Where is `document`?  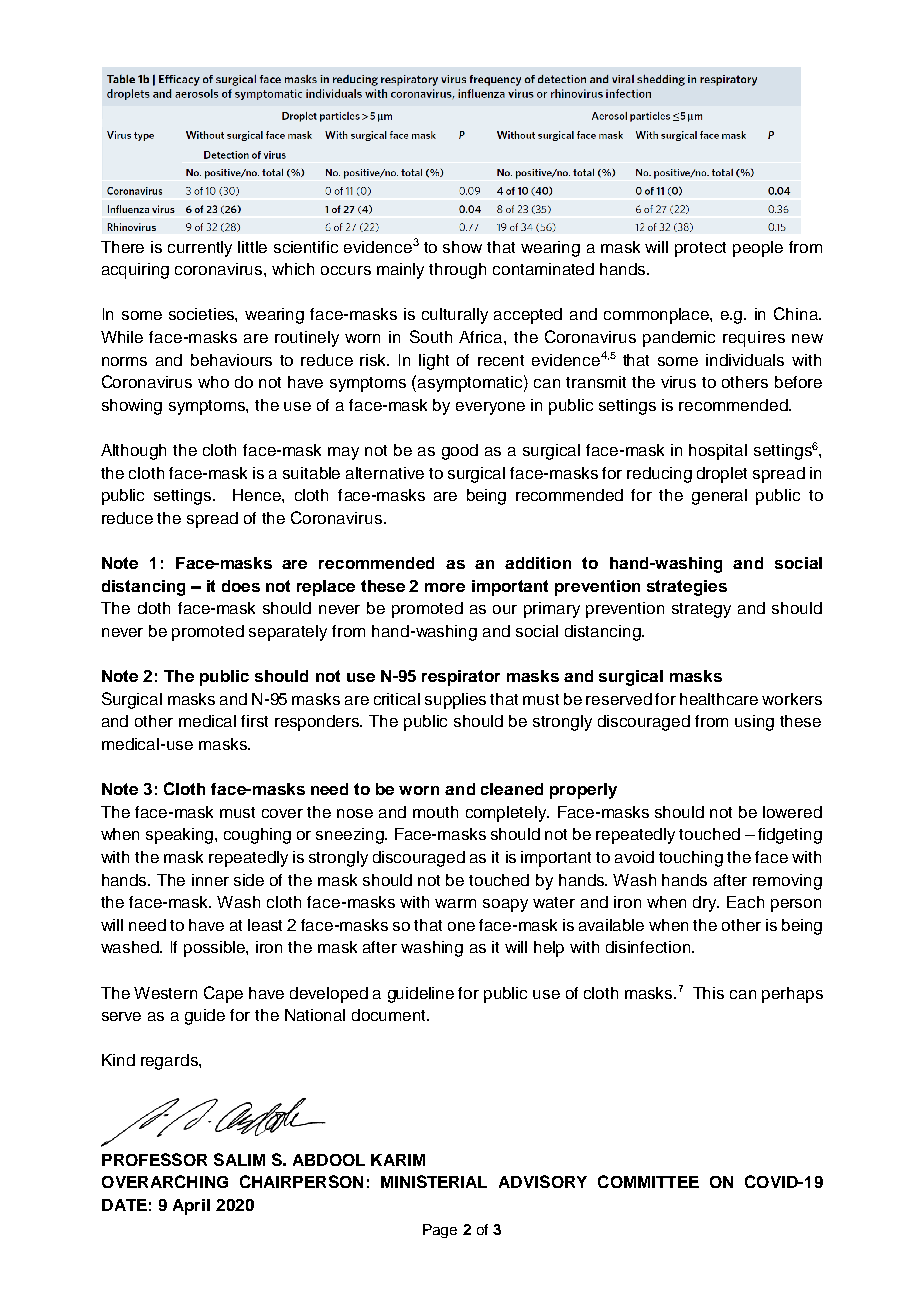 document is located at coordinates (390, 1015).
